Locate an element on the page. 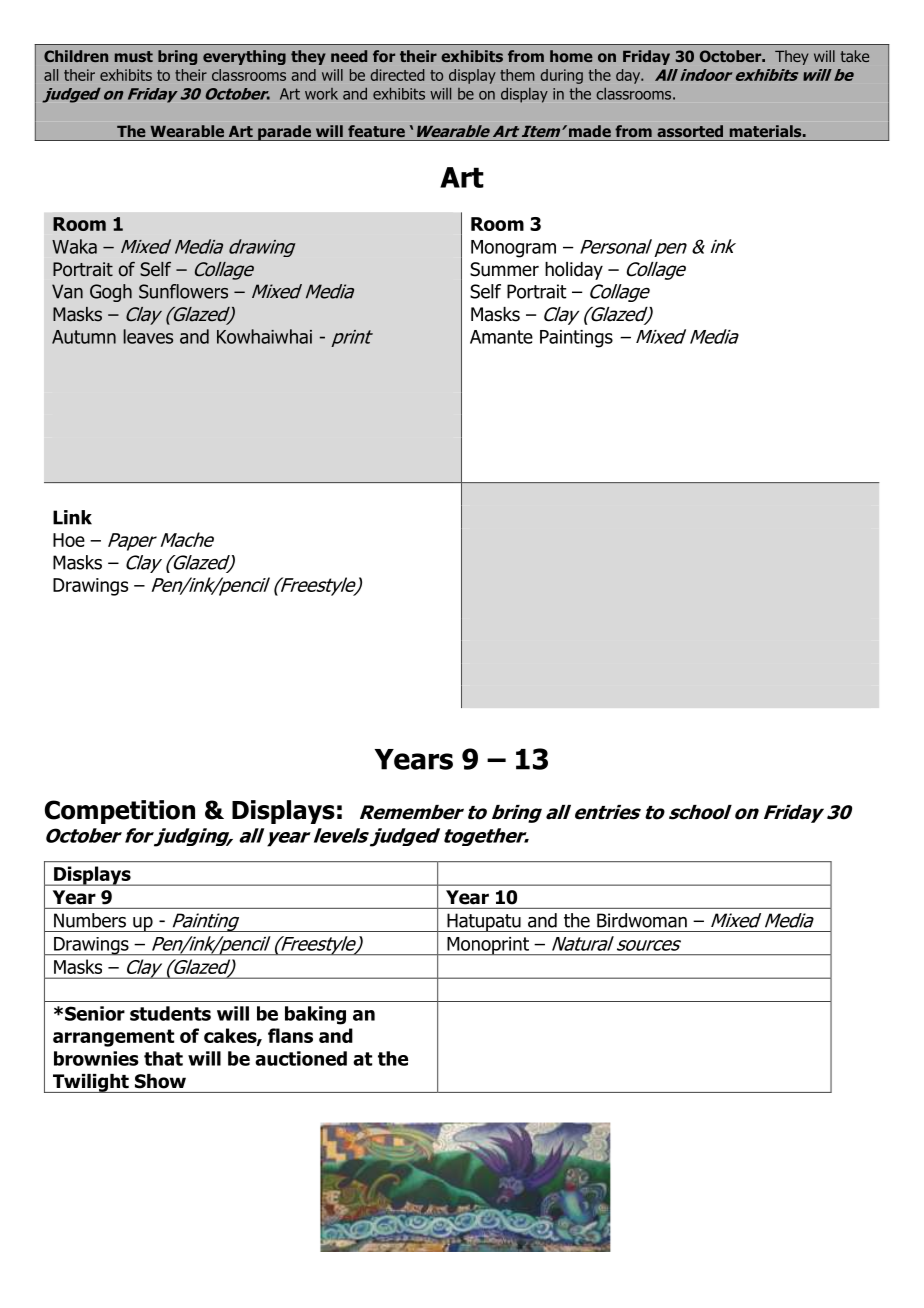 The image size is (924, 1308). Summer is located at coordinates (504, 269).
